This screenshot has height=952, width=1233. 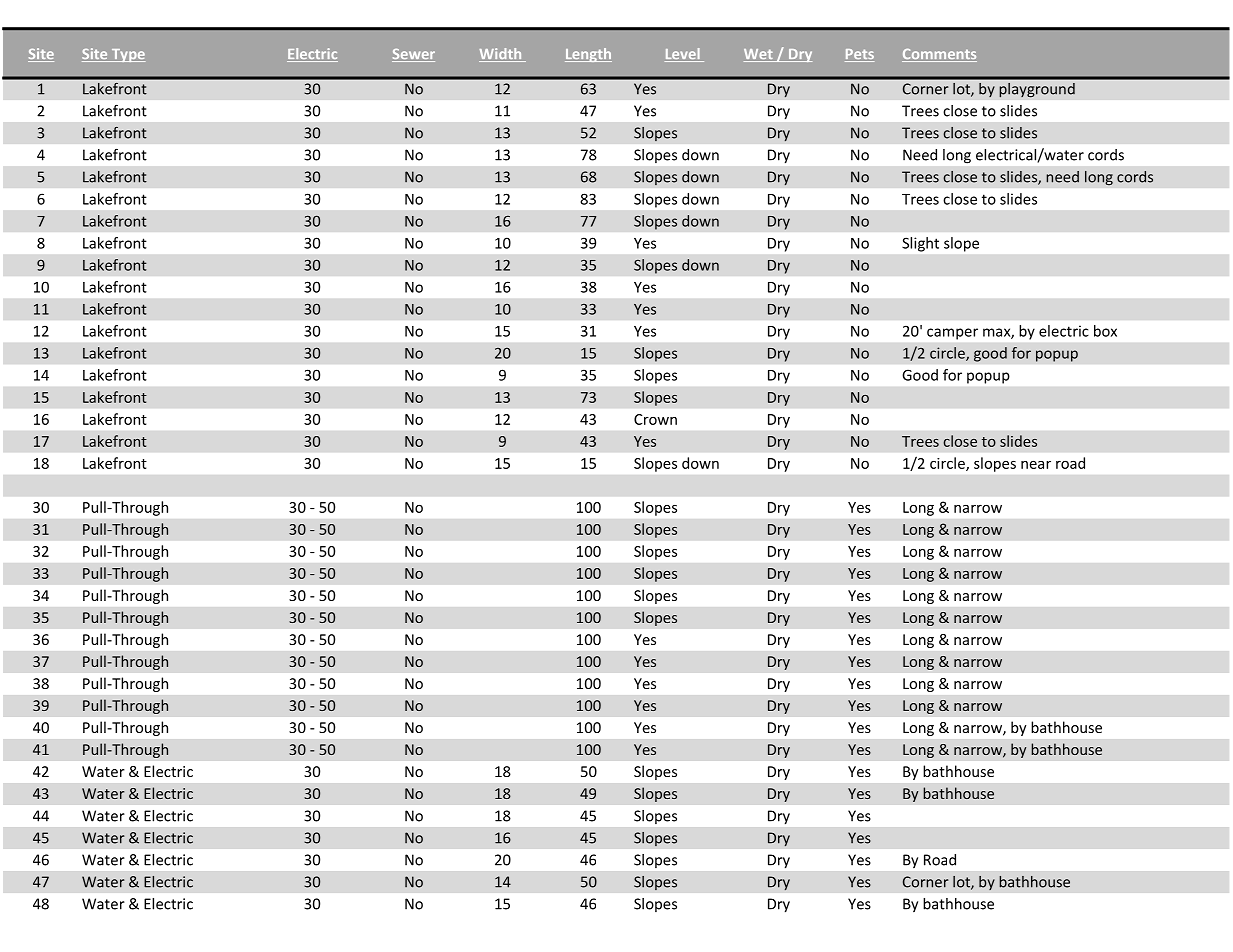 I want to click on Crown, so click(x=655, y=419).
